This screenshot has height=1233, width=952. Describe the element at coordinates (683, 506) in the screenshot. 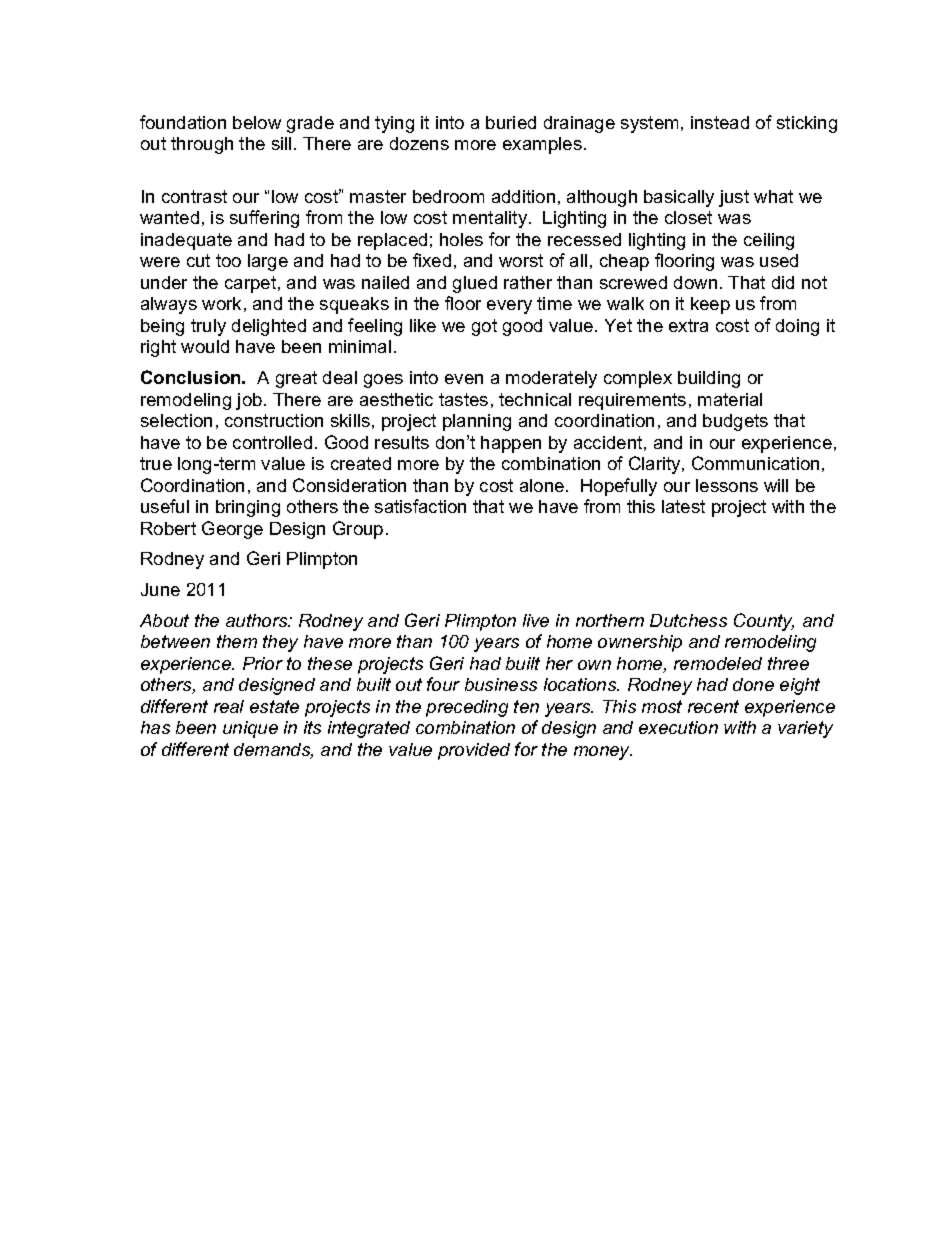

I see `latest` at that location.
